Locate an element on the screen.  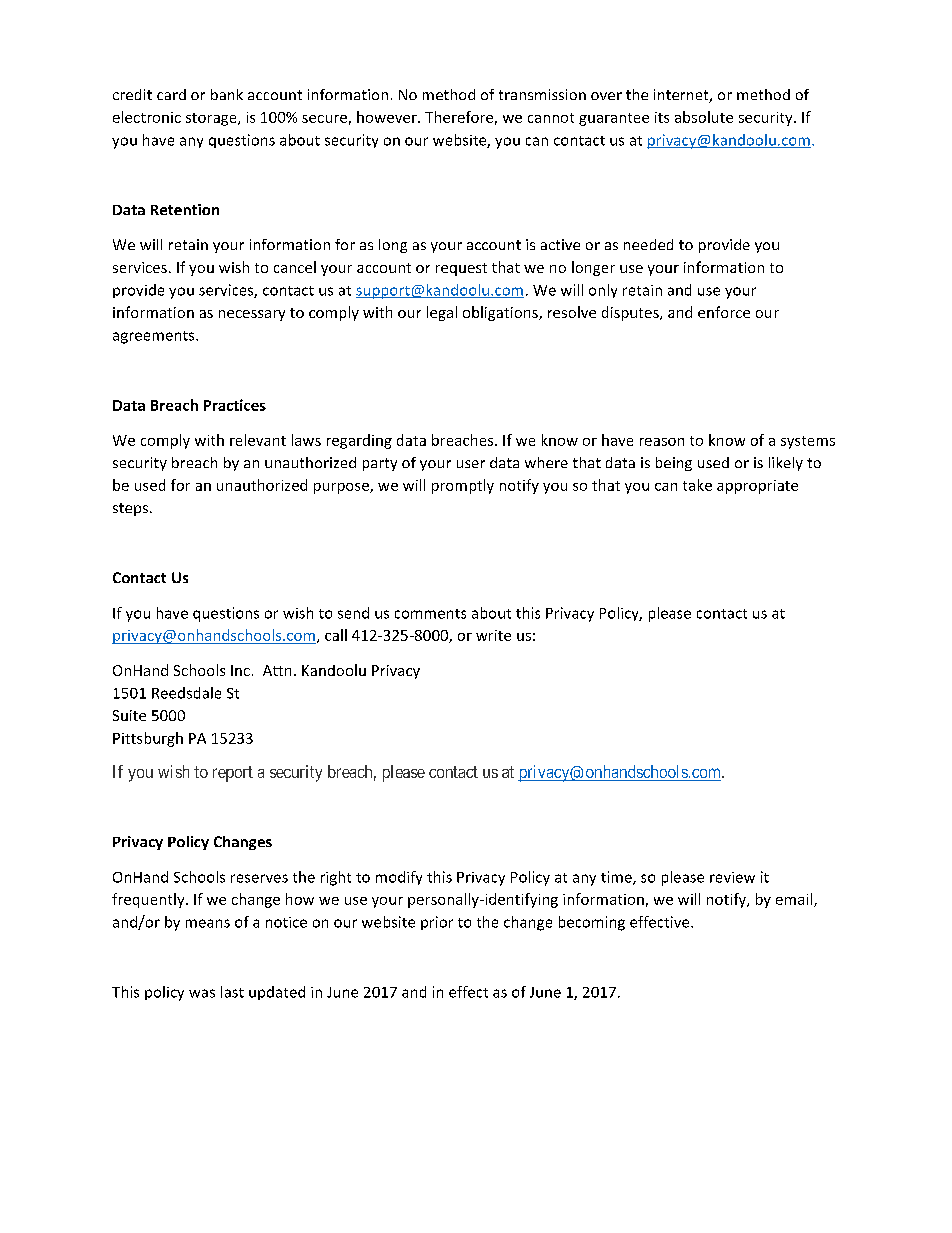
storage is located at coordinates (212, 119).
